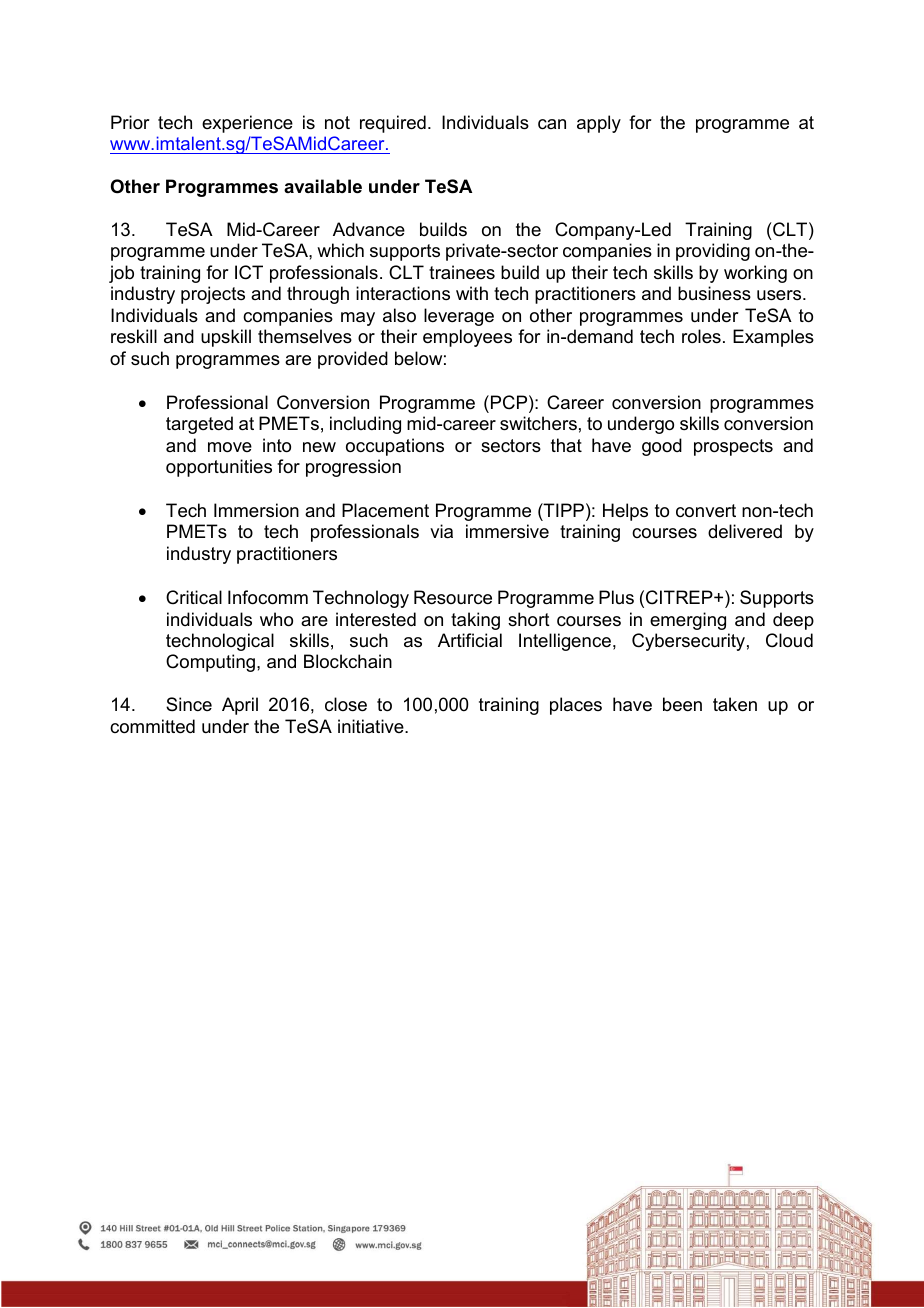 This document has width=924, height=1308. What do you see at coordinates (247, 124) in the document?
I see `experience` at bounding box center [247, 124].
